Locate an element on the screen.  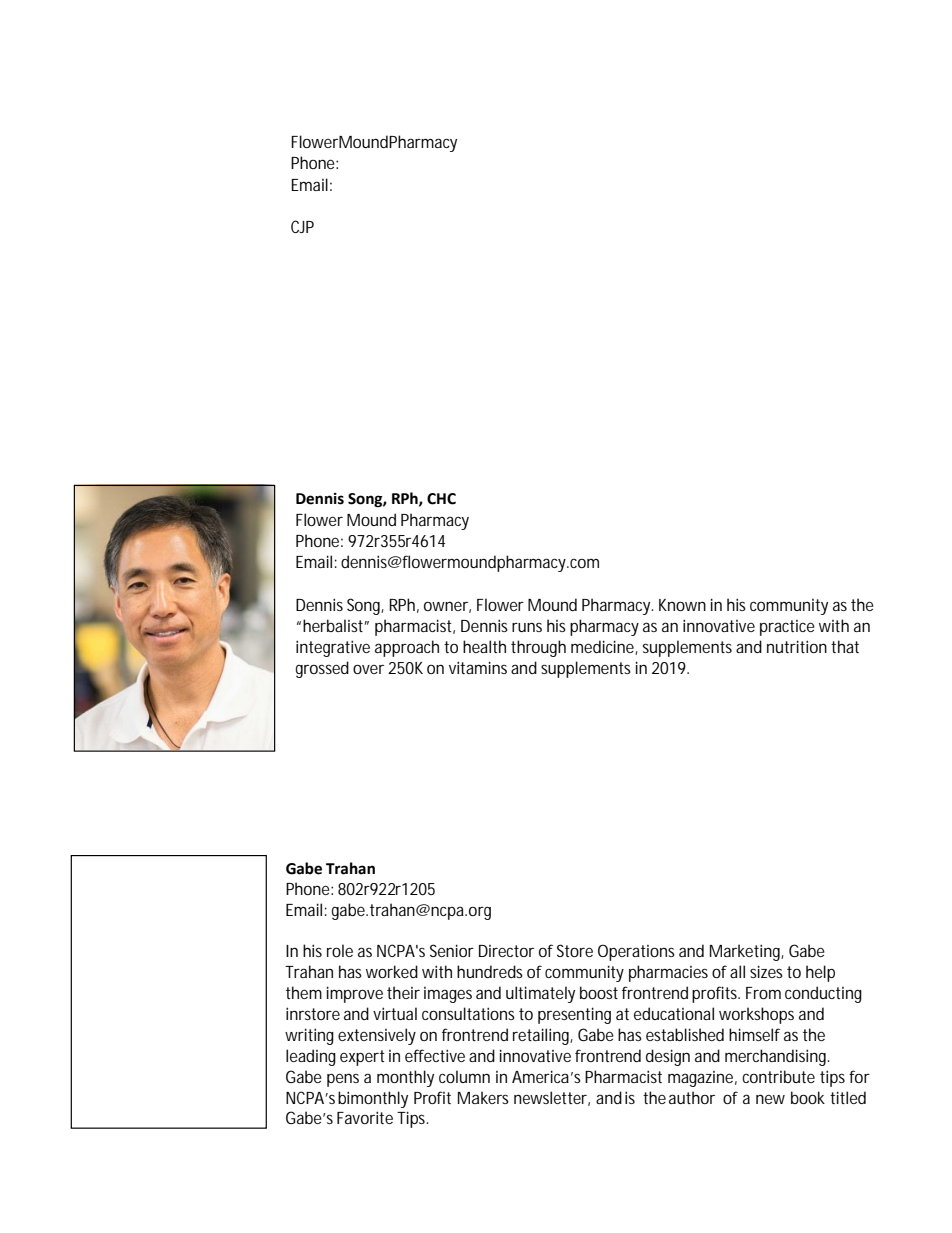
Makers is located at coordinates (483, 1097).
